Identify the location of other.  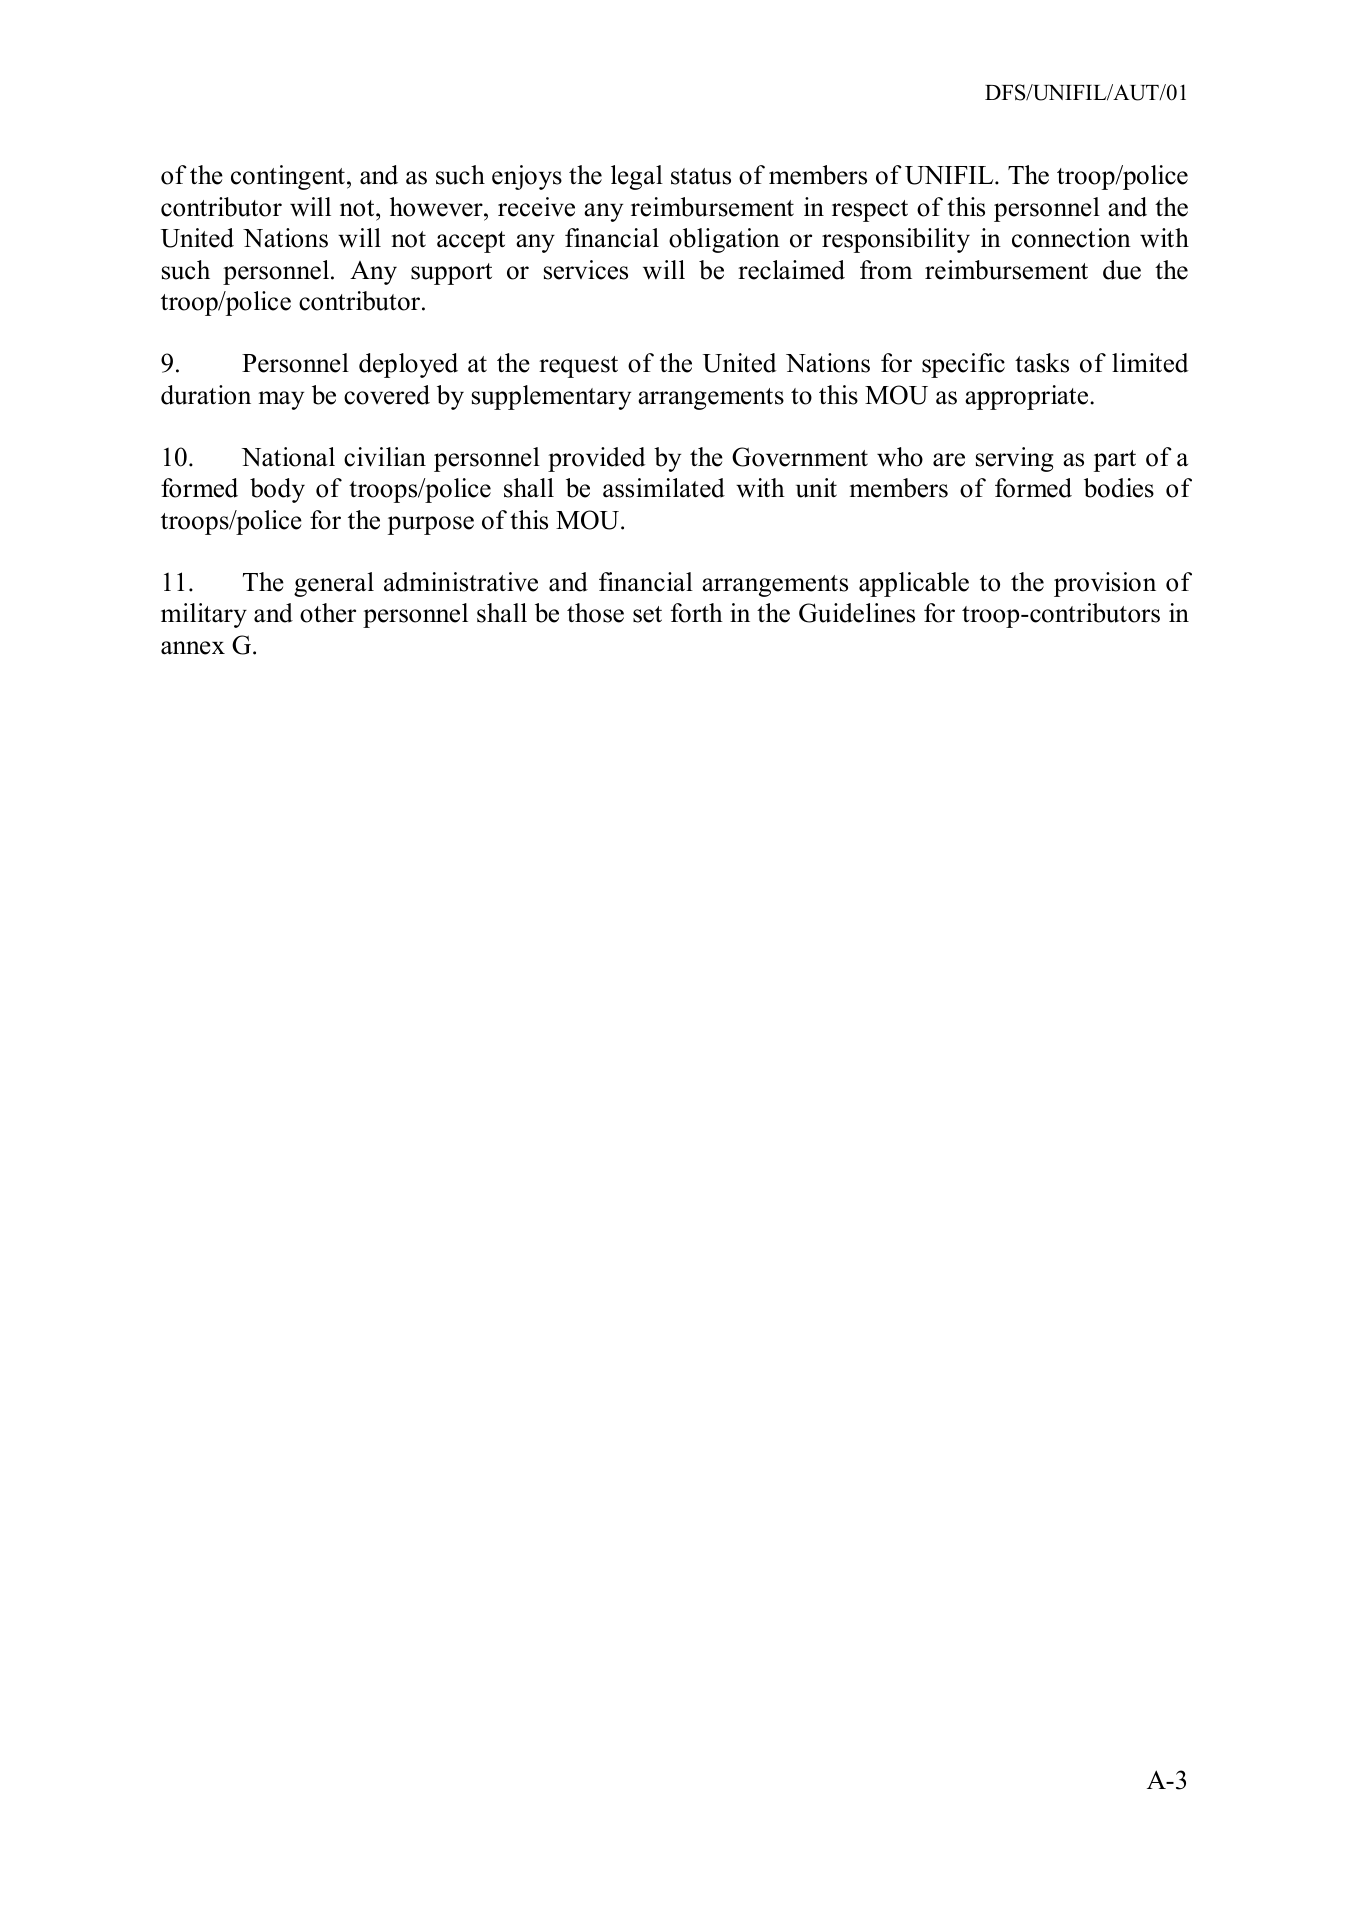
(328, 613).
